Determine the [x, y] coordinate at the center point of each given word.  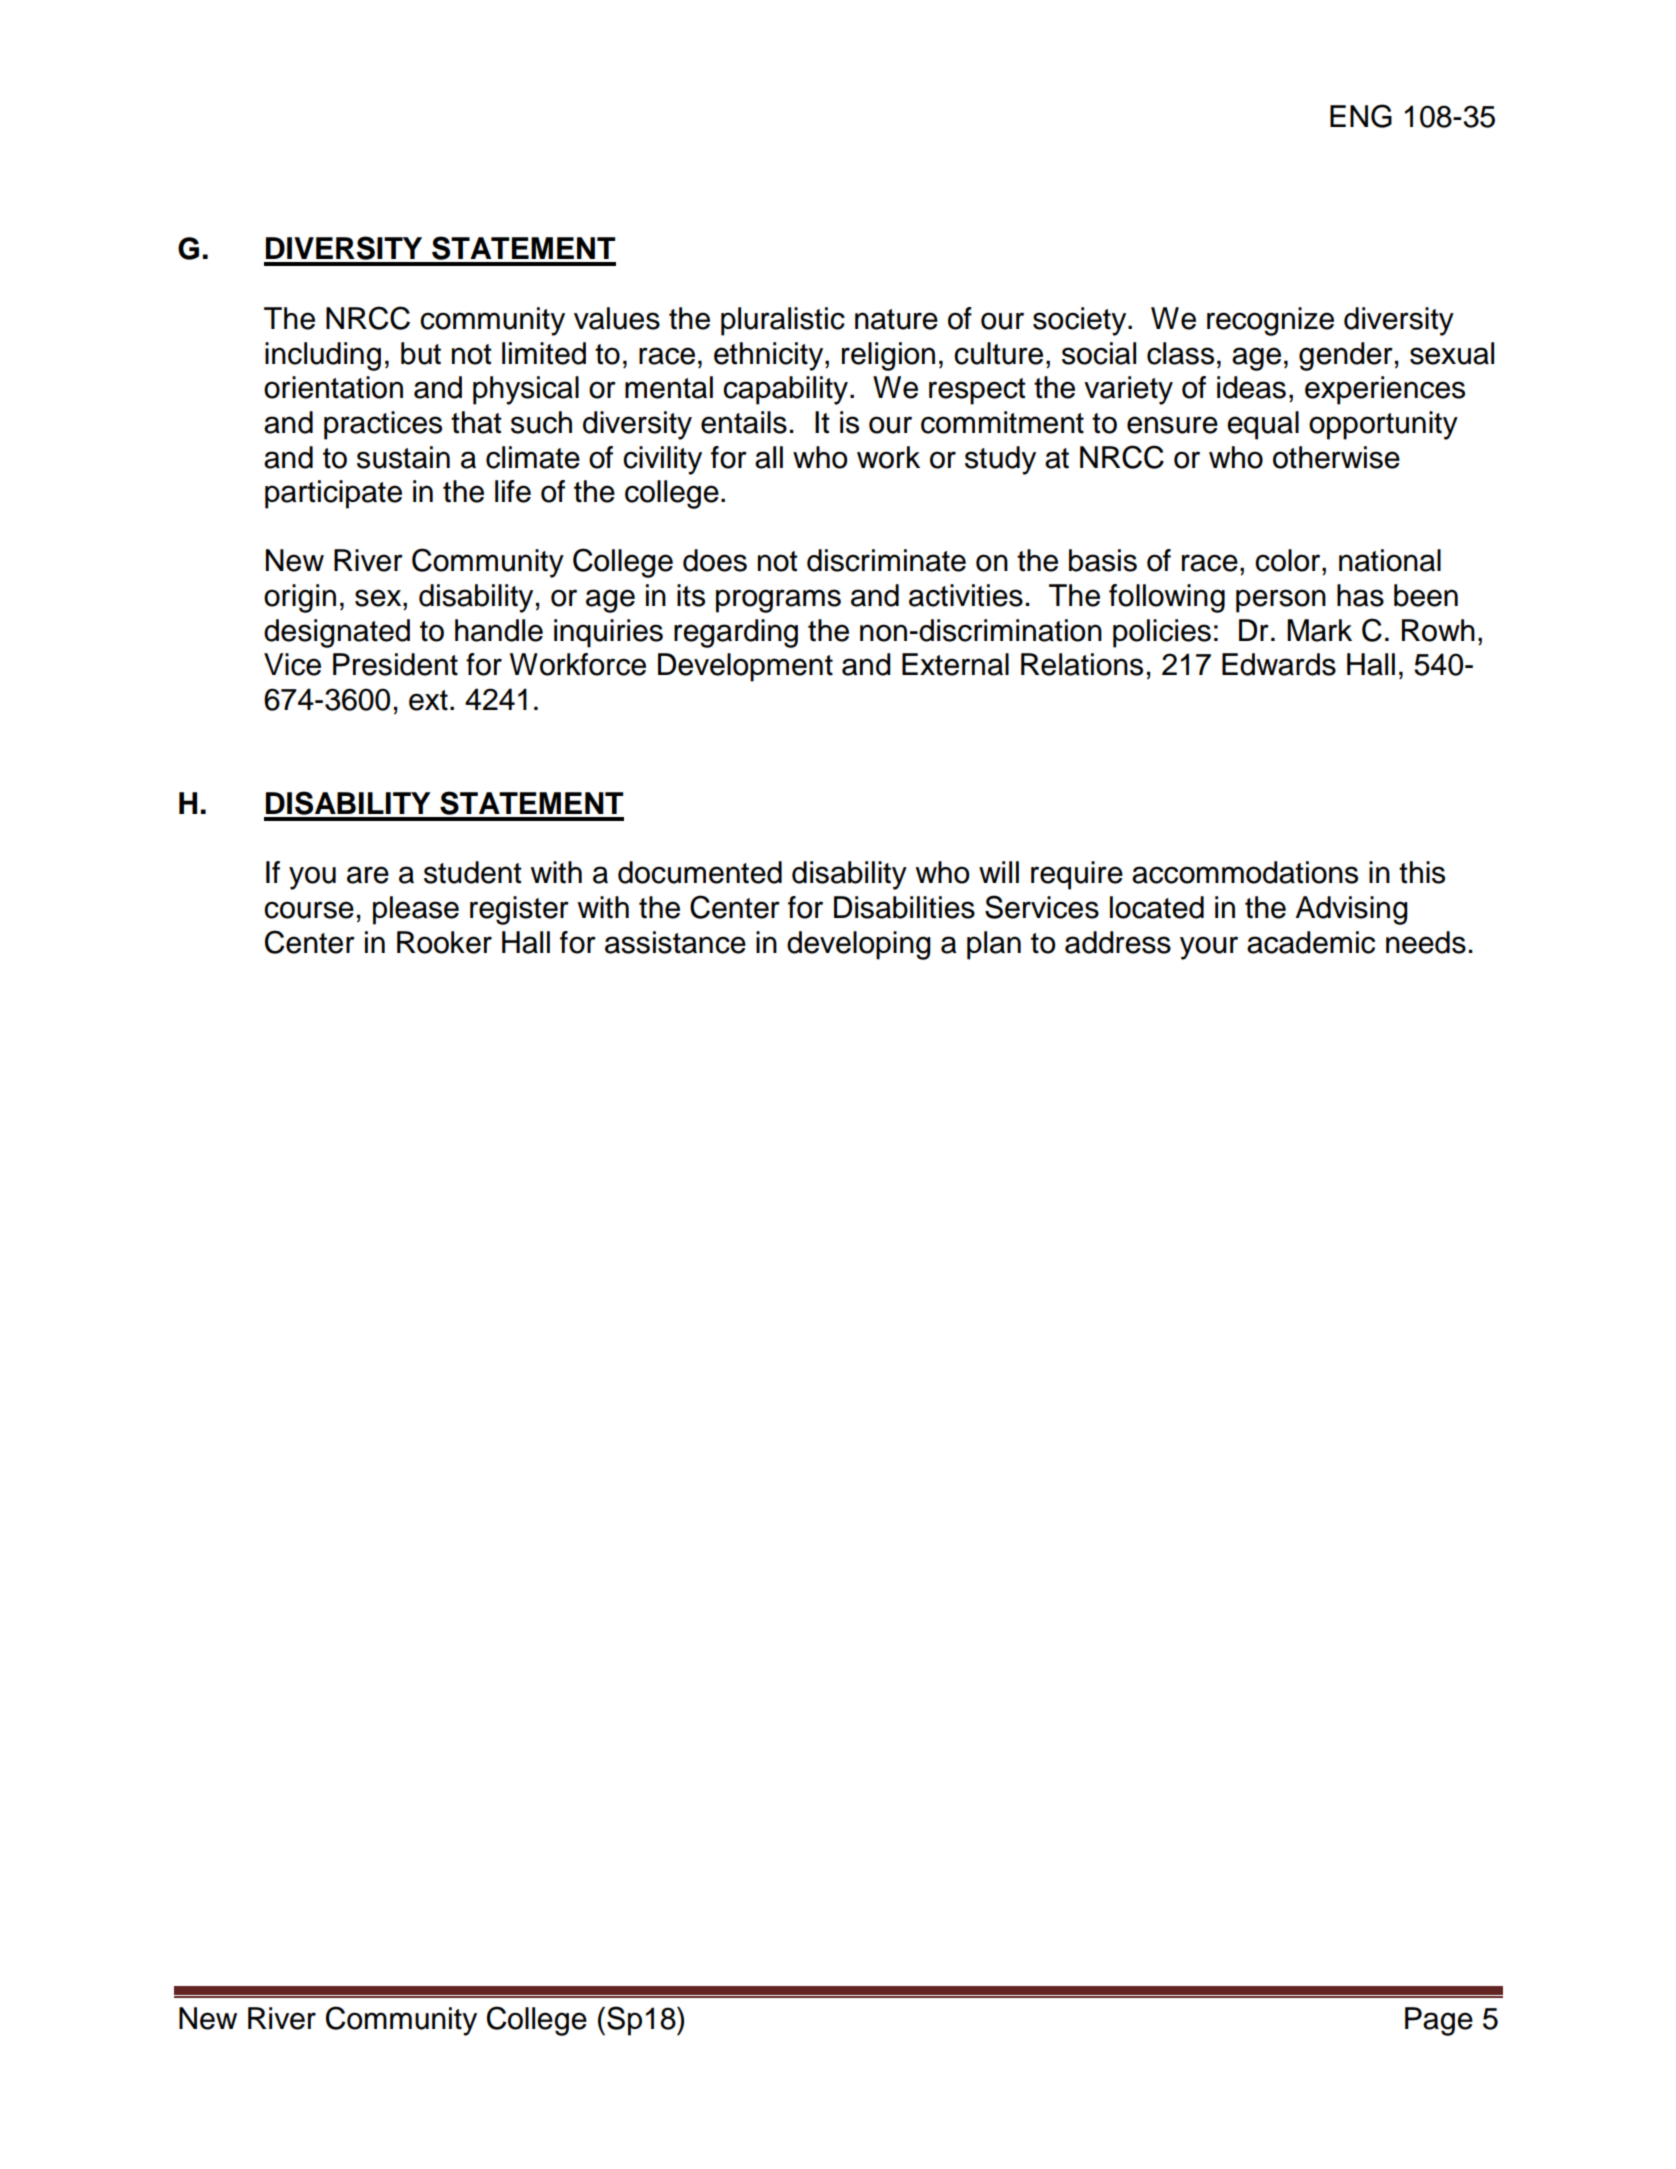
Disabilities [904, 907]
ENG [1361, 116]
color [1289, 560]
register [519, 910]
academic [1311, 942]
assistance [675, 942]
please [416, 910]
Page [1439, 2021]
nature [896, 319]
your [1209, 948]
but [421, 353]
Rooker [444, 942]
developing [859, 945]
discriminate [886, 560]
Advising [1352, 910]
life [513, 491]
